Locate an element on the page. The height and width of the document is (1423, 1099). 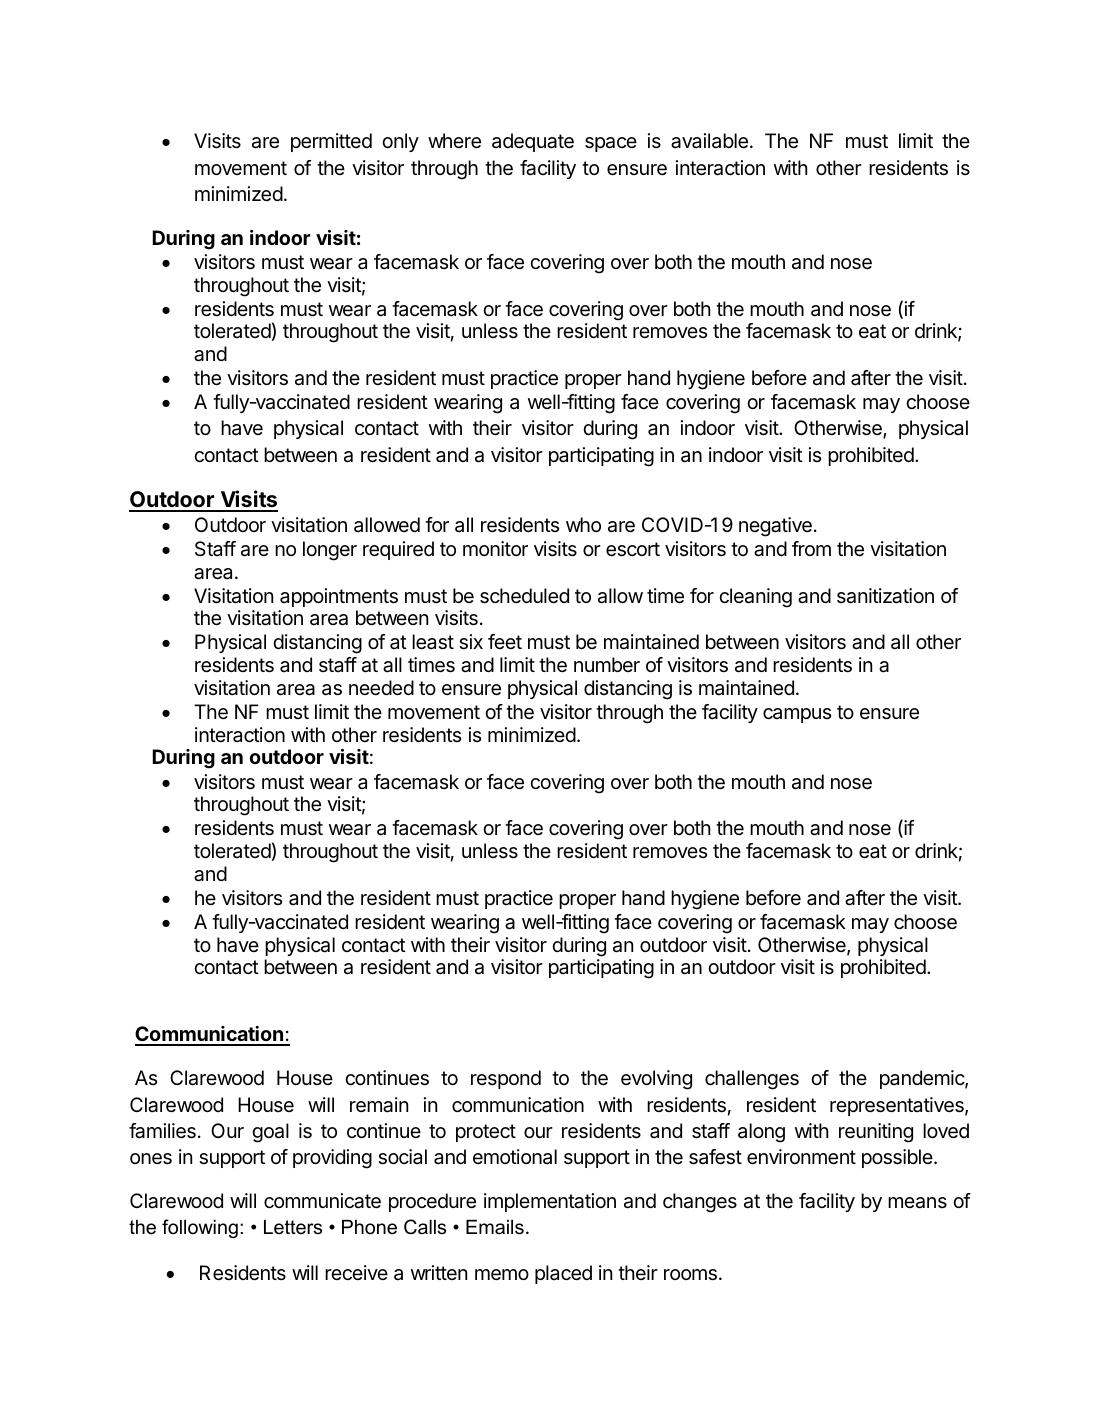
permitted is located at coordinates (331, 142).
